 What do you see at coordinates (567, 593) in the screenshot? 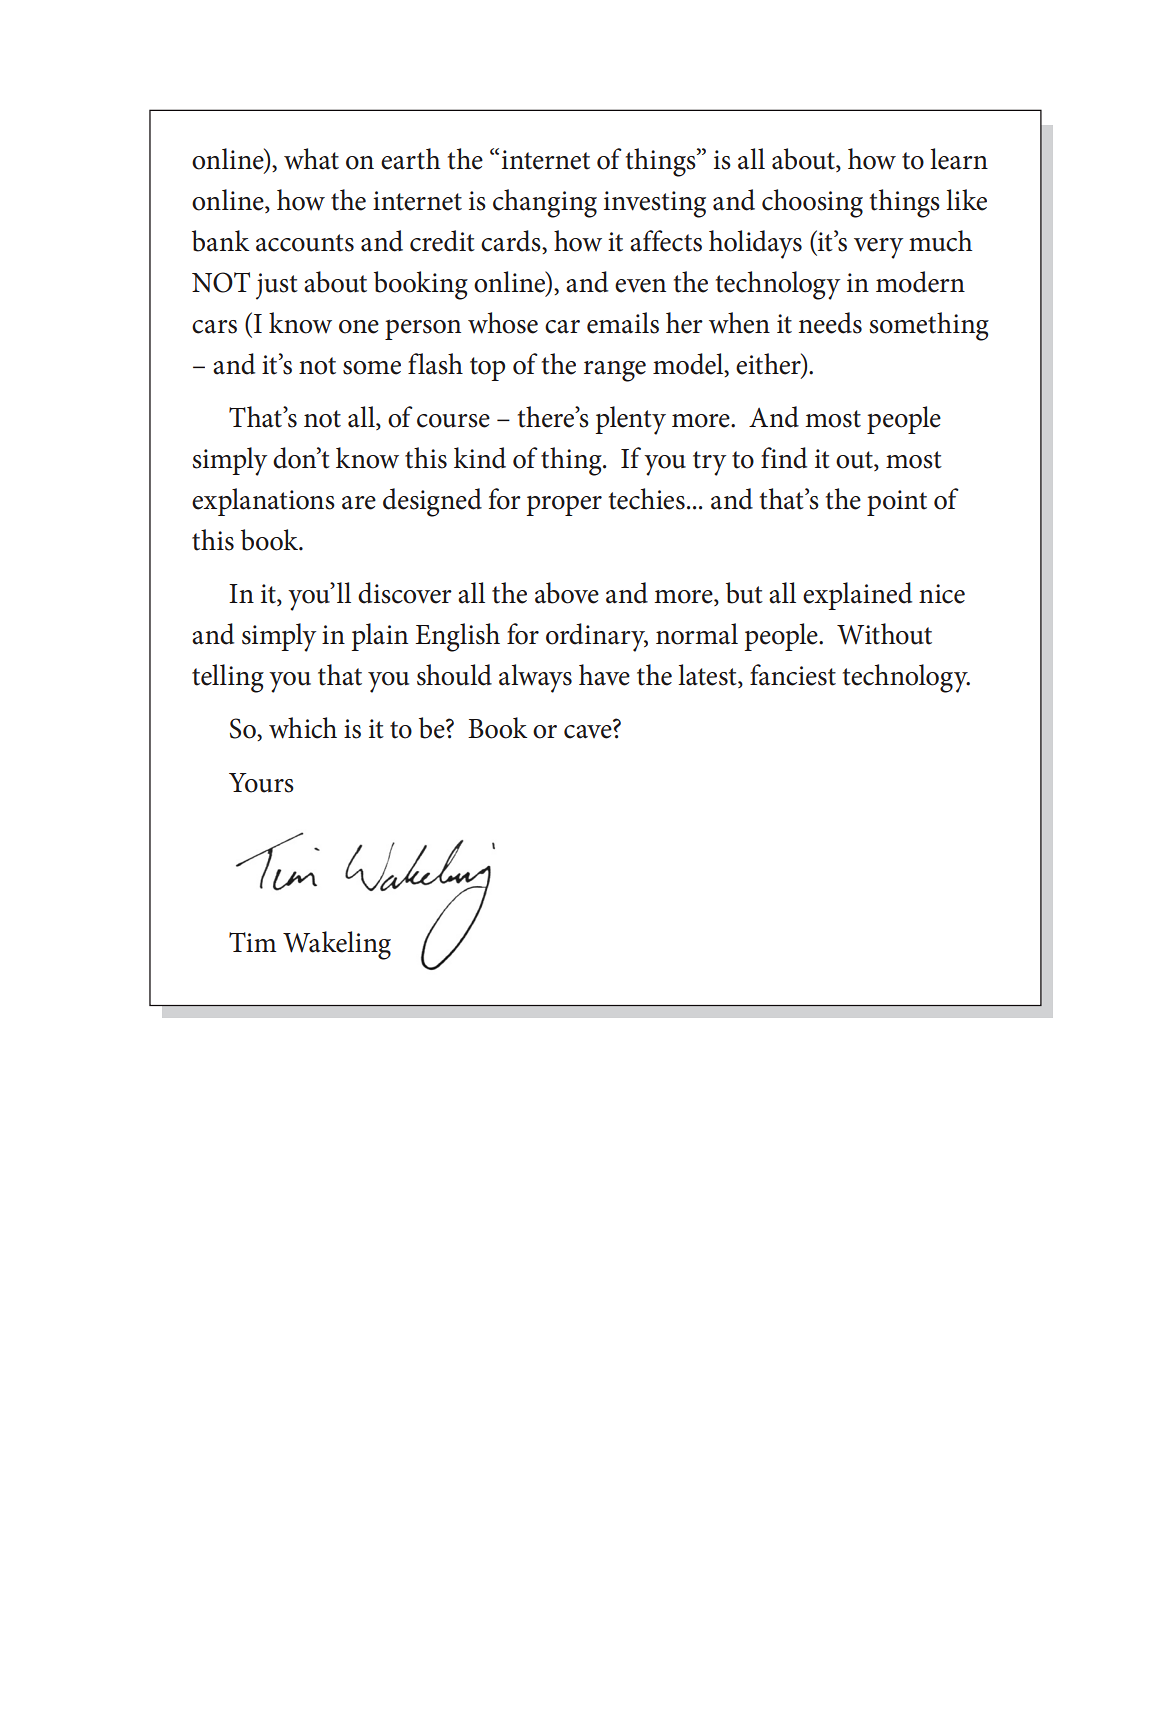
I see `above` at bounding box center [567, 593].
